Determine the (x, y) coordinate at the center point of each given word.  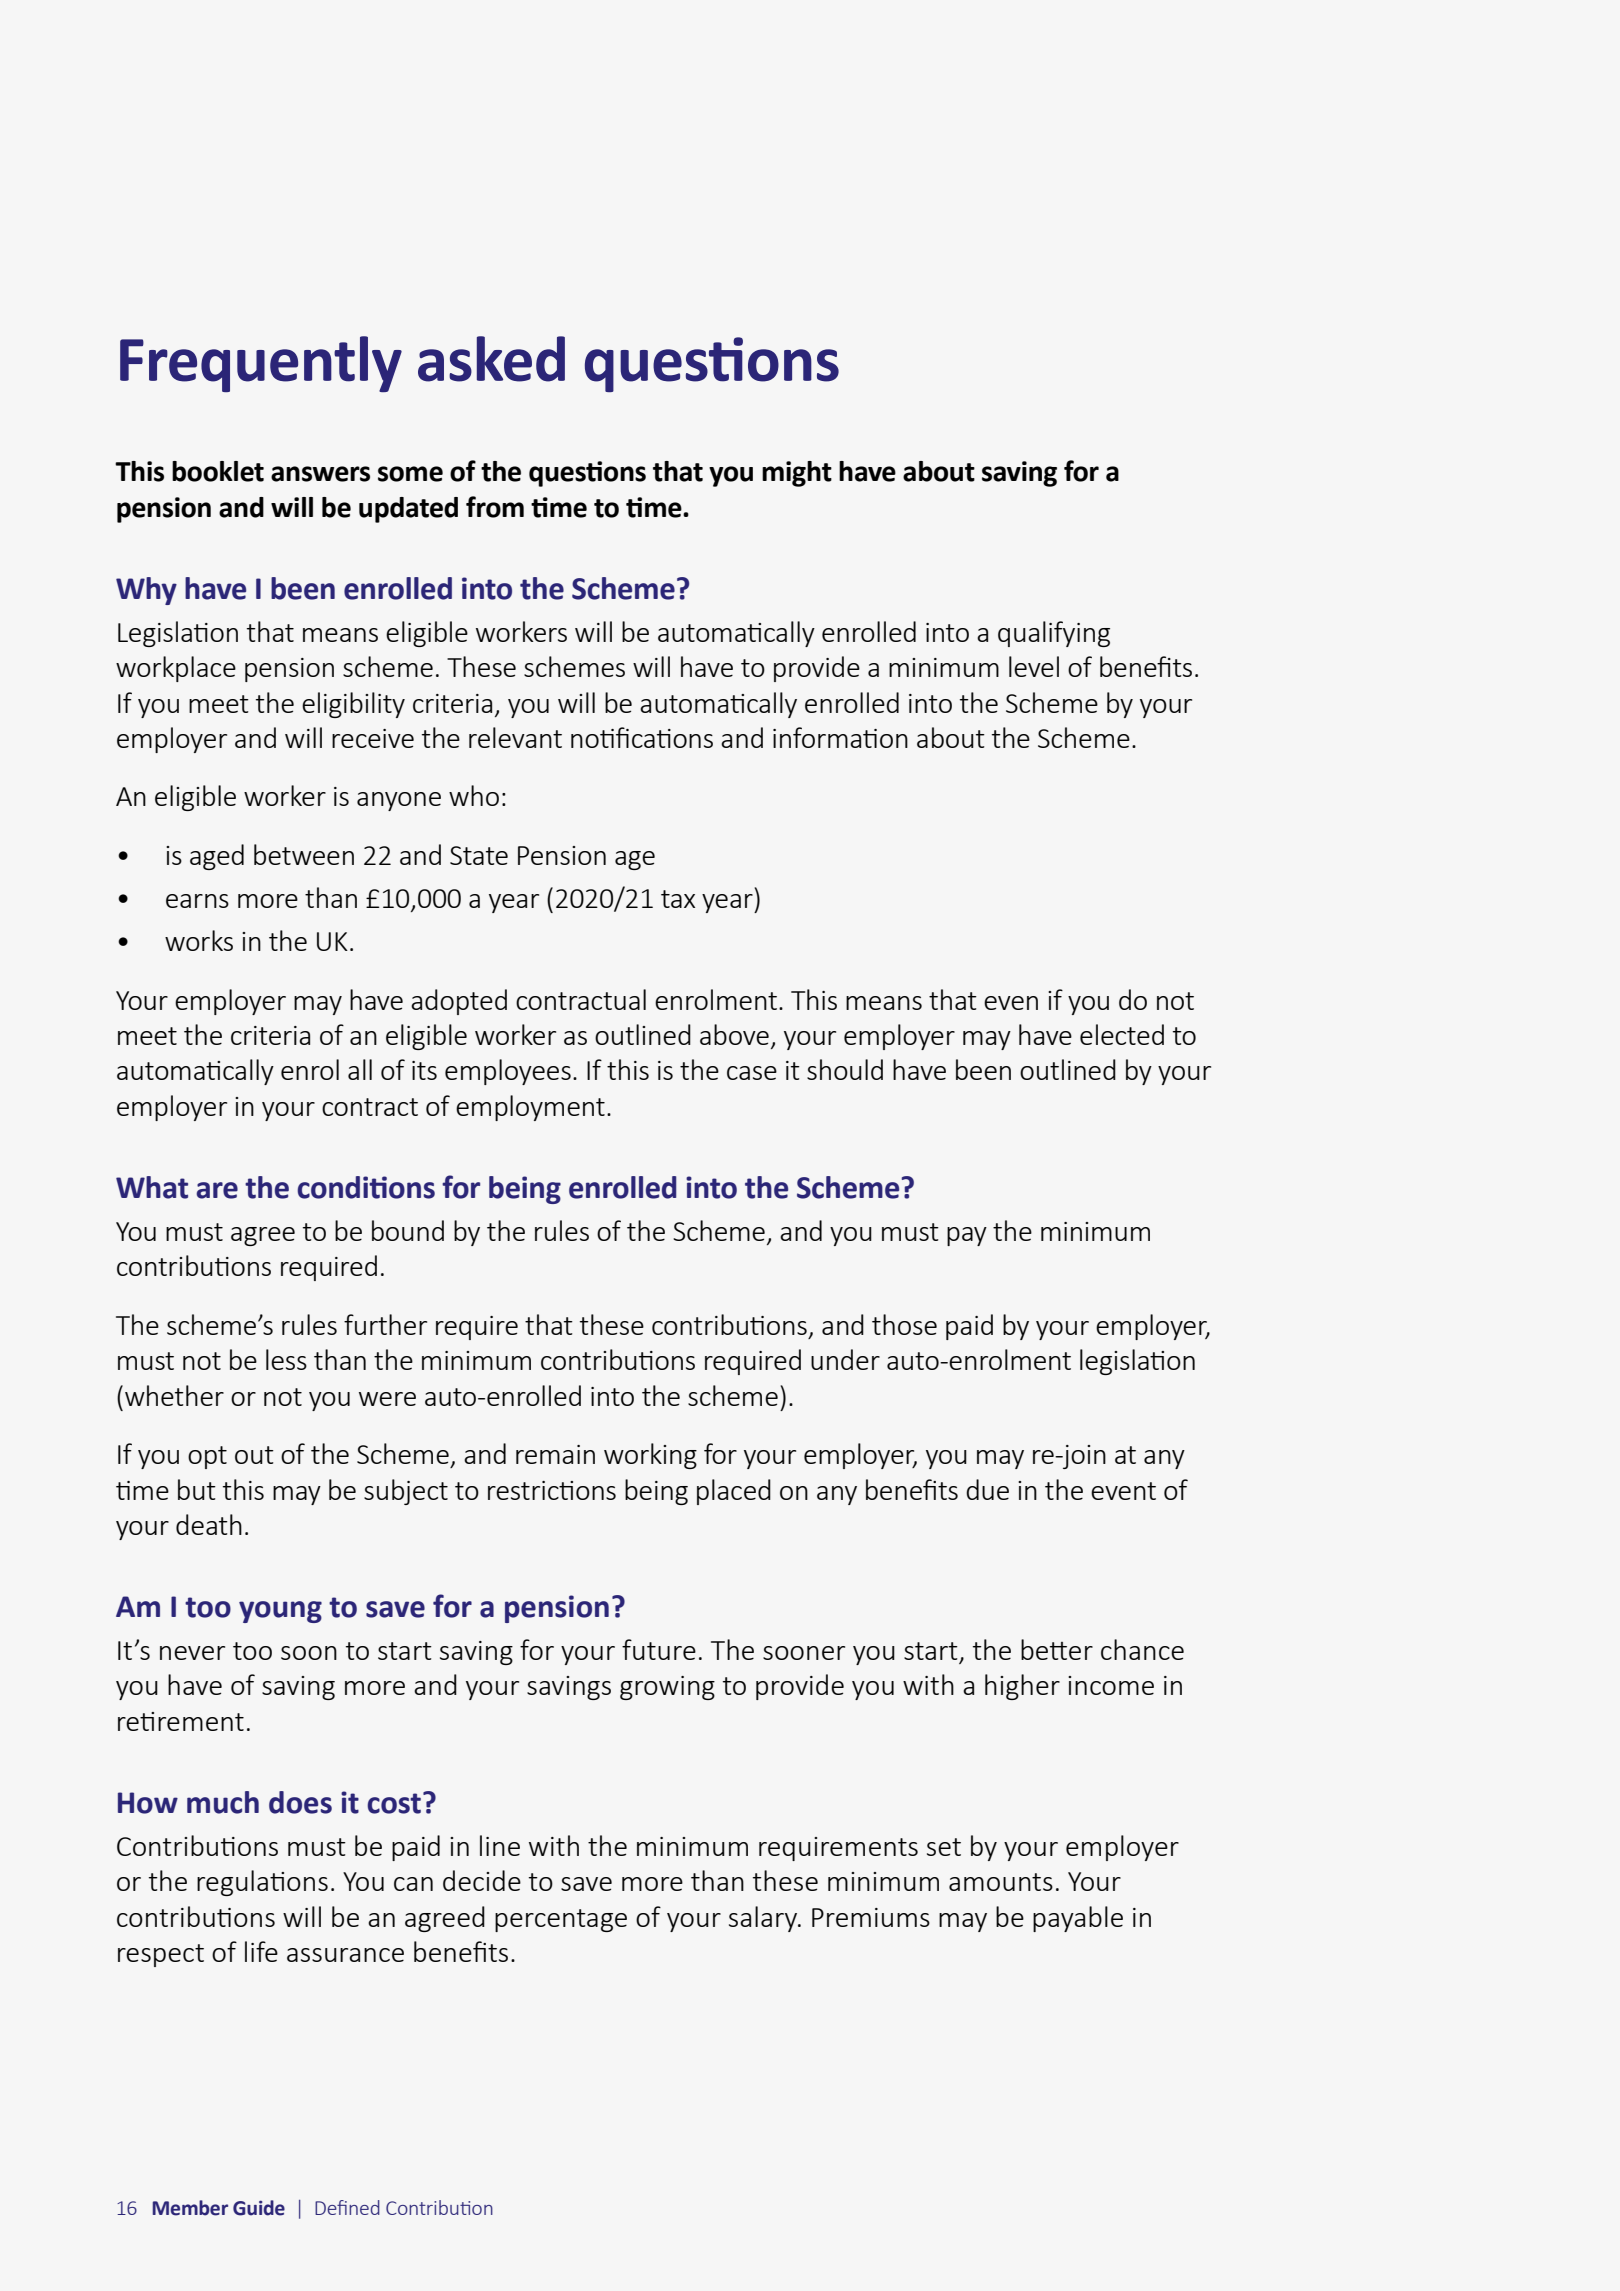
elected (1122, 1034)
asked (491, 359)
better (1057, 1649)
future (659, 1649)
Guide (259, 2208)
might (797, 474)
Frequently (261, 364)
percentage (561, 1920)
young (280, 1612)
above (734, 1034)
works (199, 940)
